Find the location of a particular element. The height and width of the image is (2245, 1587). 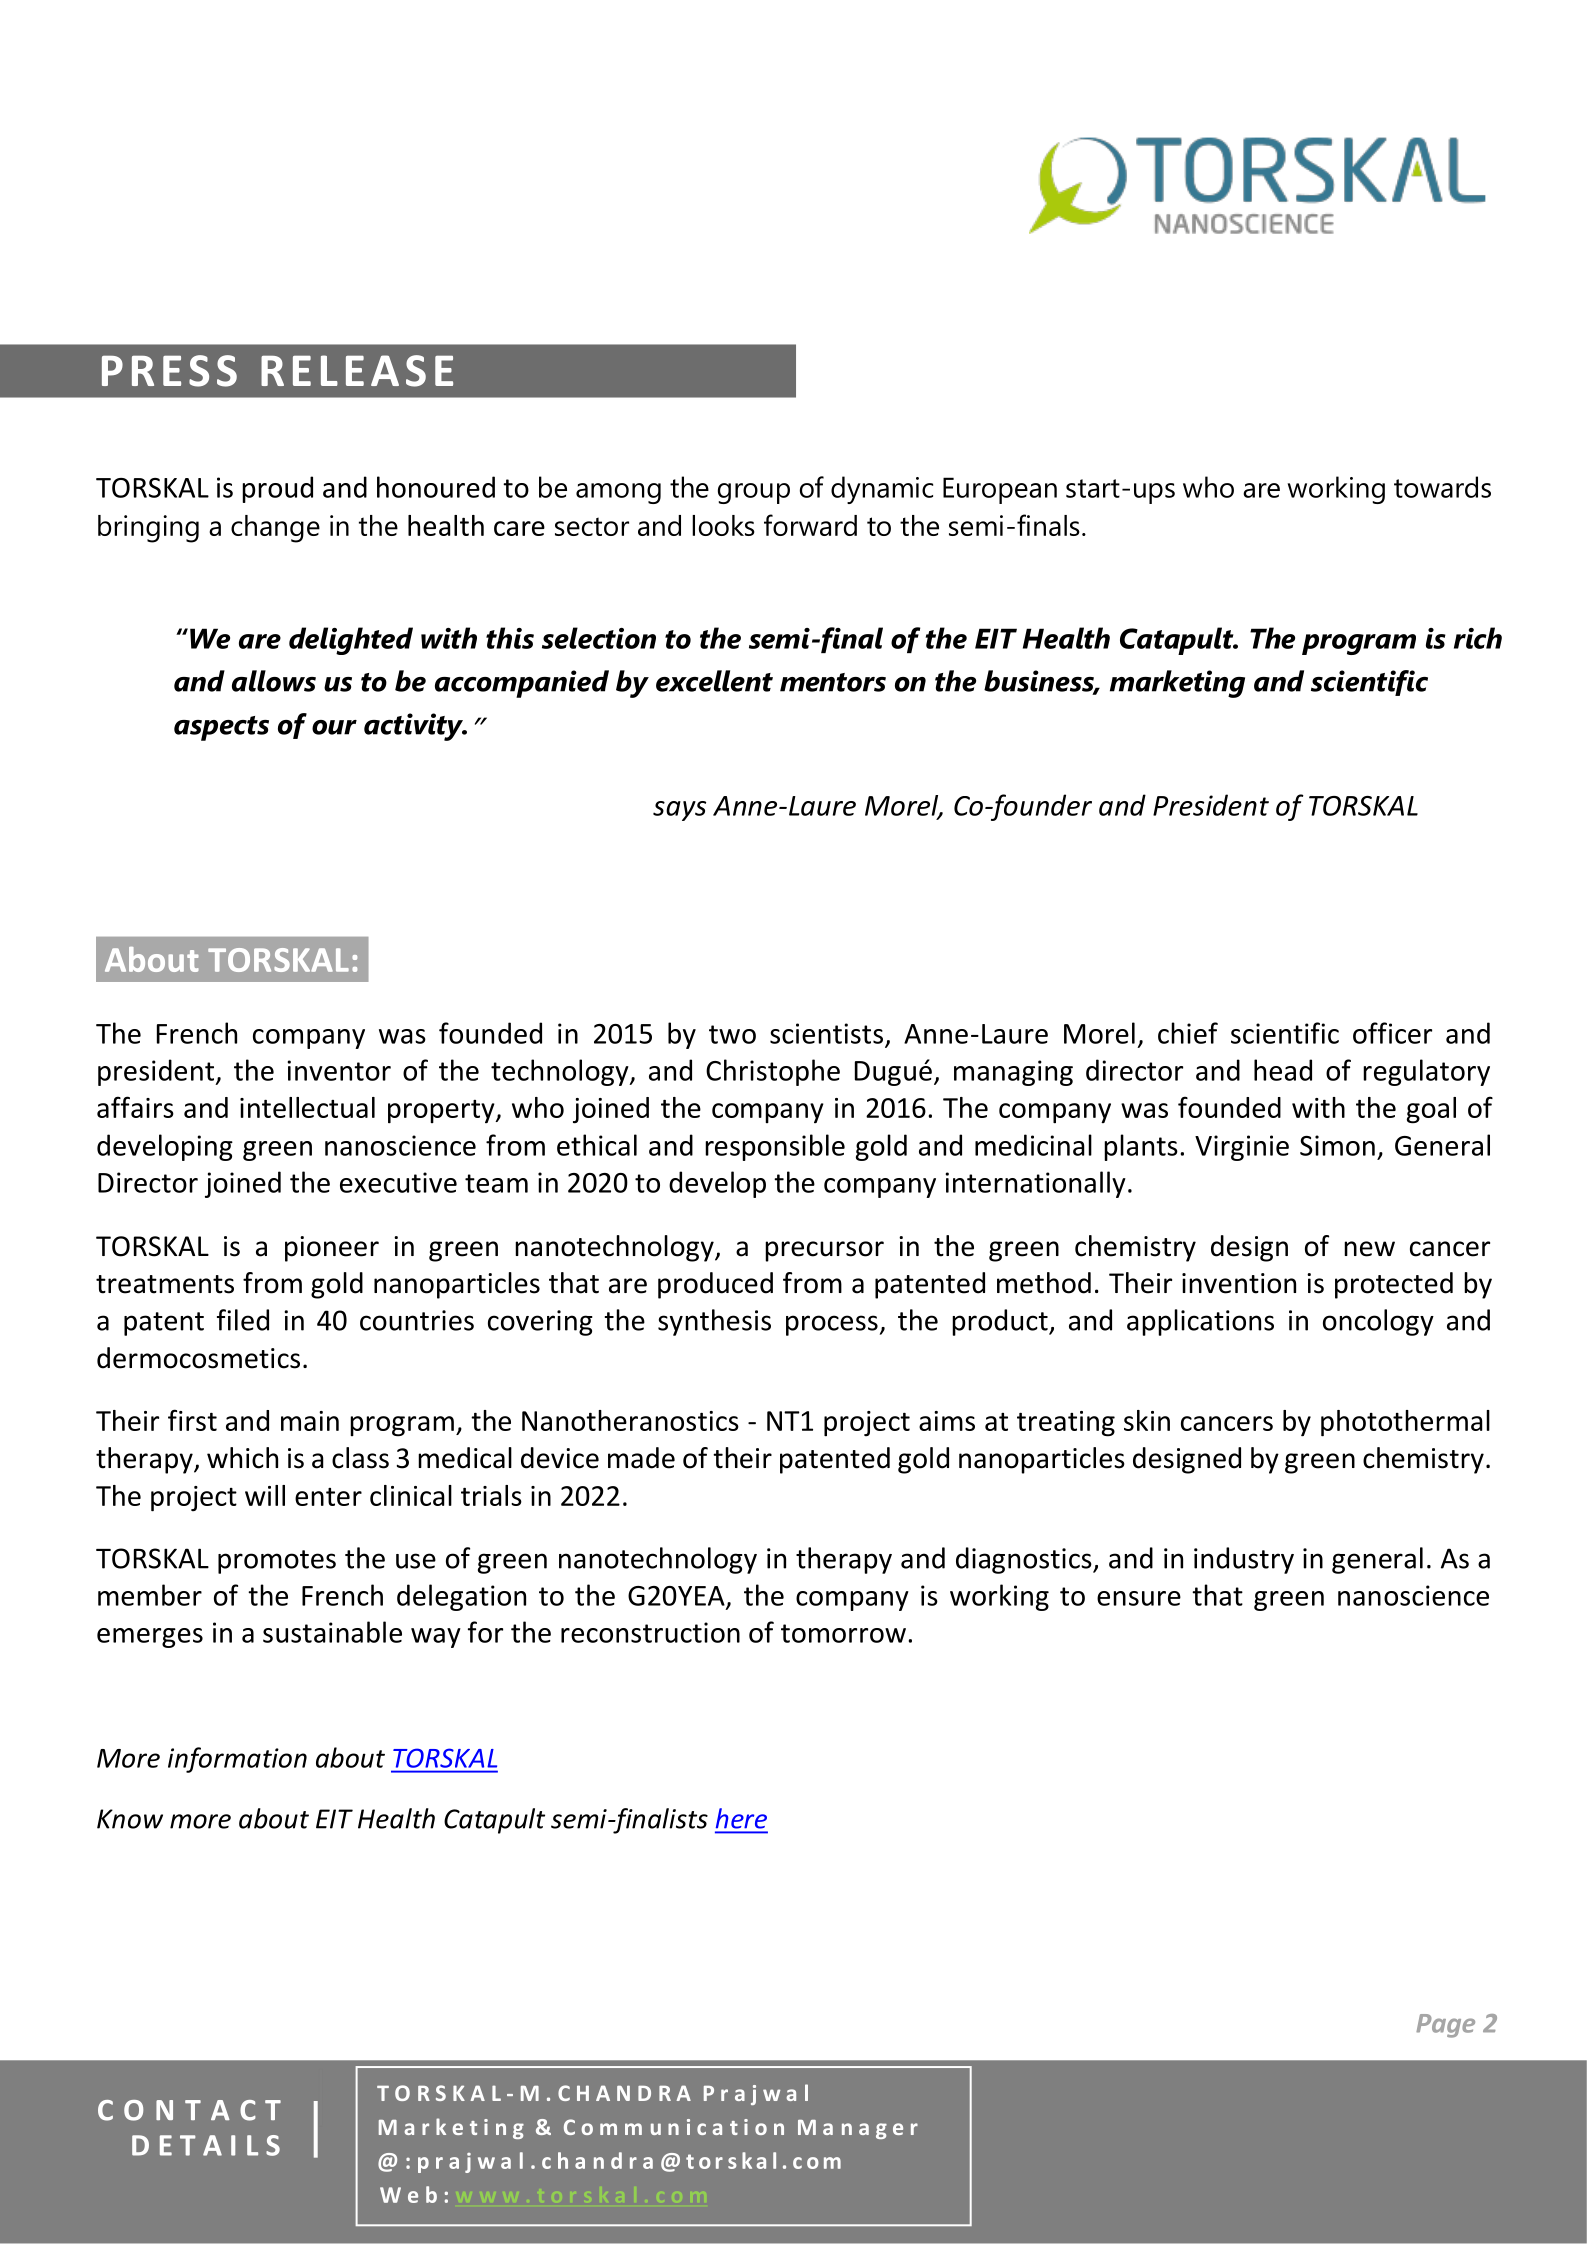

says is located at coordinates (679, 811).
